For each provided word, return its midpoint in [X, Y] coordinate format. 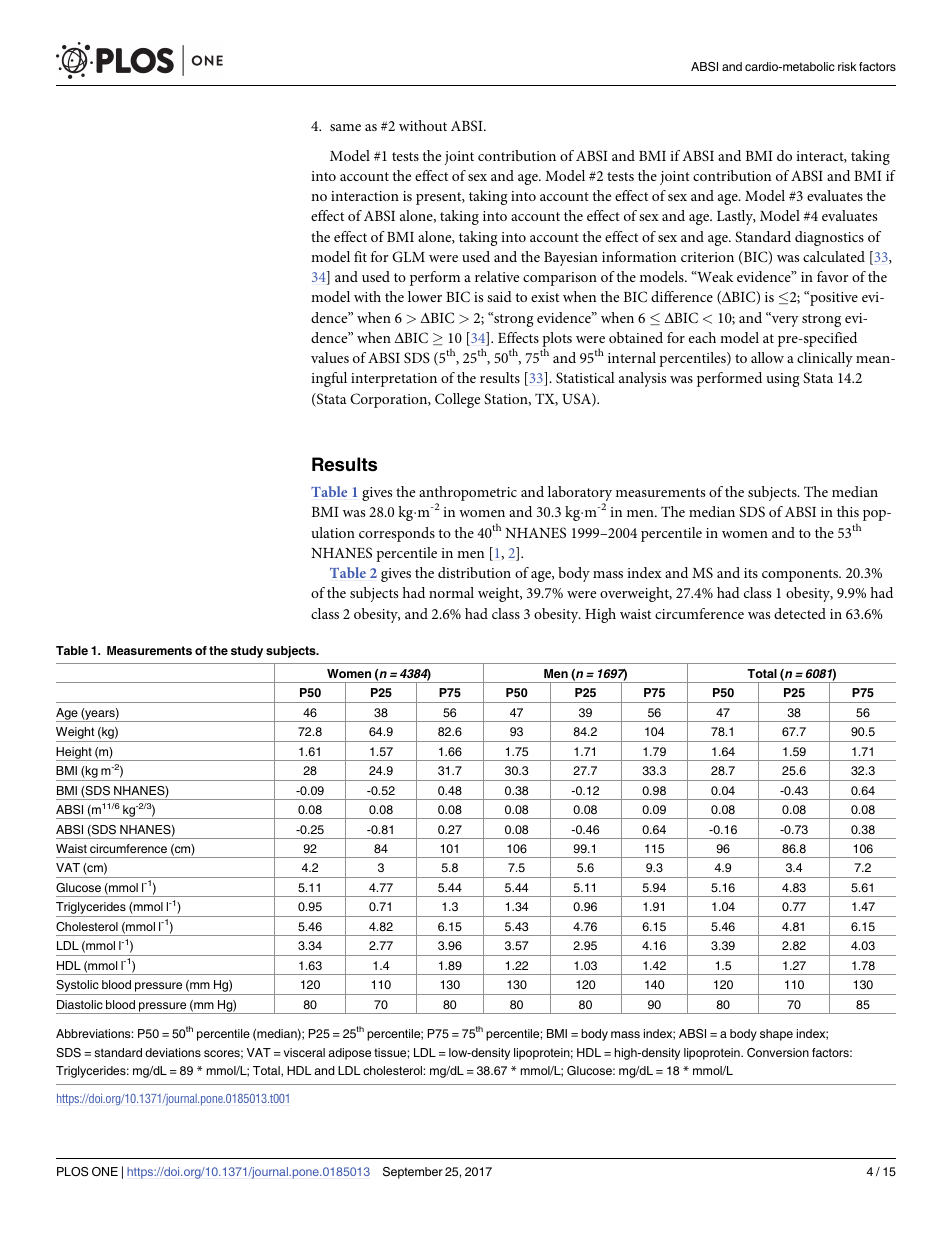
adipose [349, 1054]
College [457, 400]
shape [776, 1035]
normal [451, 592]
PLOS [72, 1172]
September [413, 1173]
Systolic [78, 987]
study [247, 652]
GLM [408, 257]
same [345, 127]
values [330, 357]
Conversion [778, 1053]
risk [847, 66]
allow [767, 357]
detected [800, 613]
